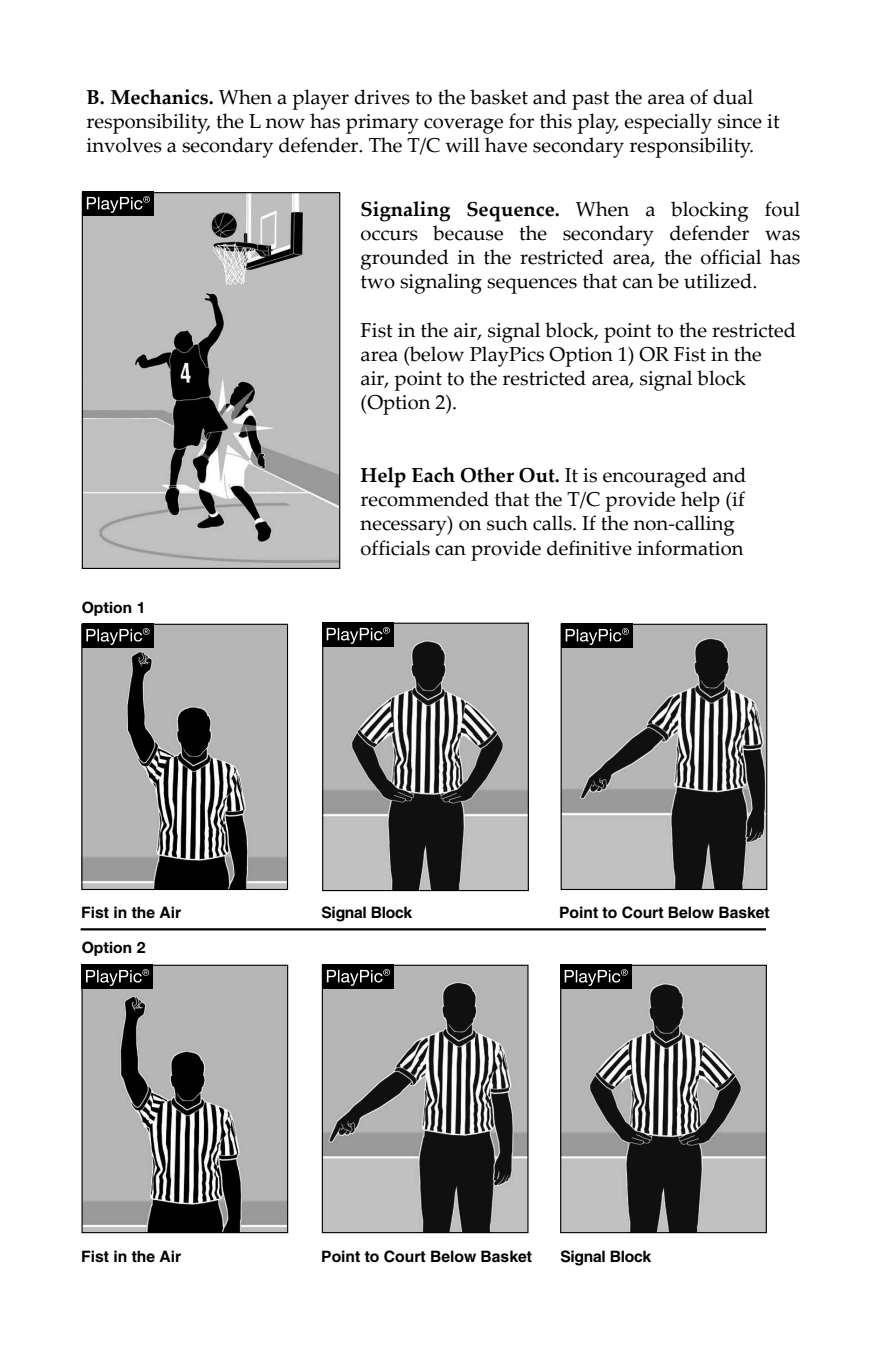 The height and width of the screenshot is (1372, 887). I want to click on utilized, so click(719, 281).
